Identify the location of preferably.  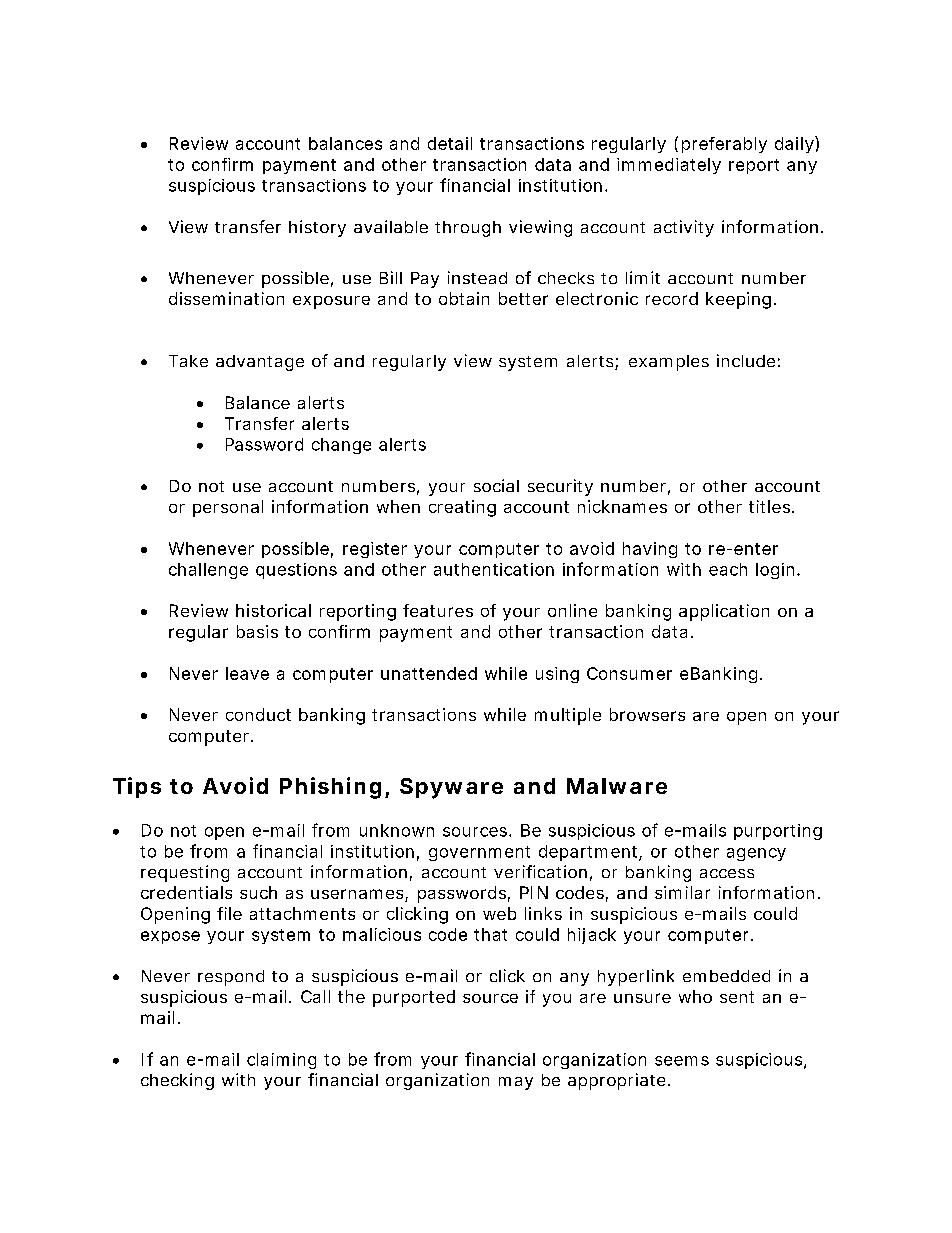
(724, 145).
